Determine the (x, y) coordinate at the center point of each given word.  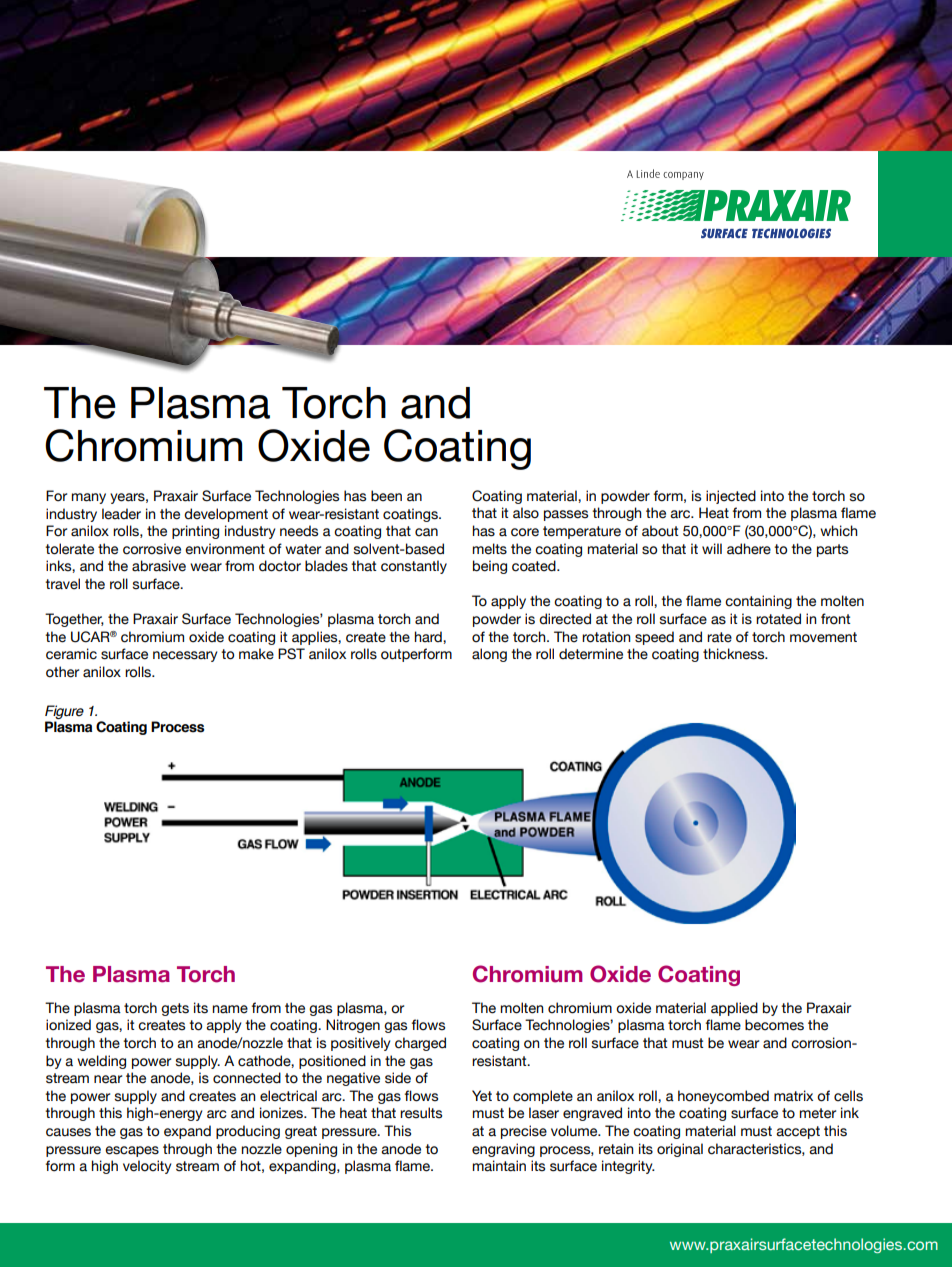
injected (731, 497)
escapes (132, 1151)
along (489, 655)
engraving (503, 1150)
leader (121, 514)
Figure (64, 713)
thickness (735, 654)
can (426, 532)
